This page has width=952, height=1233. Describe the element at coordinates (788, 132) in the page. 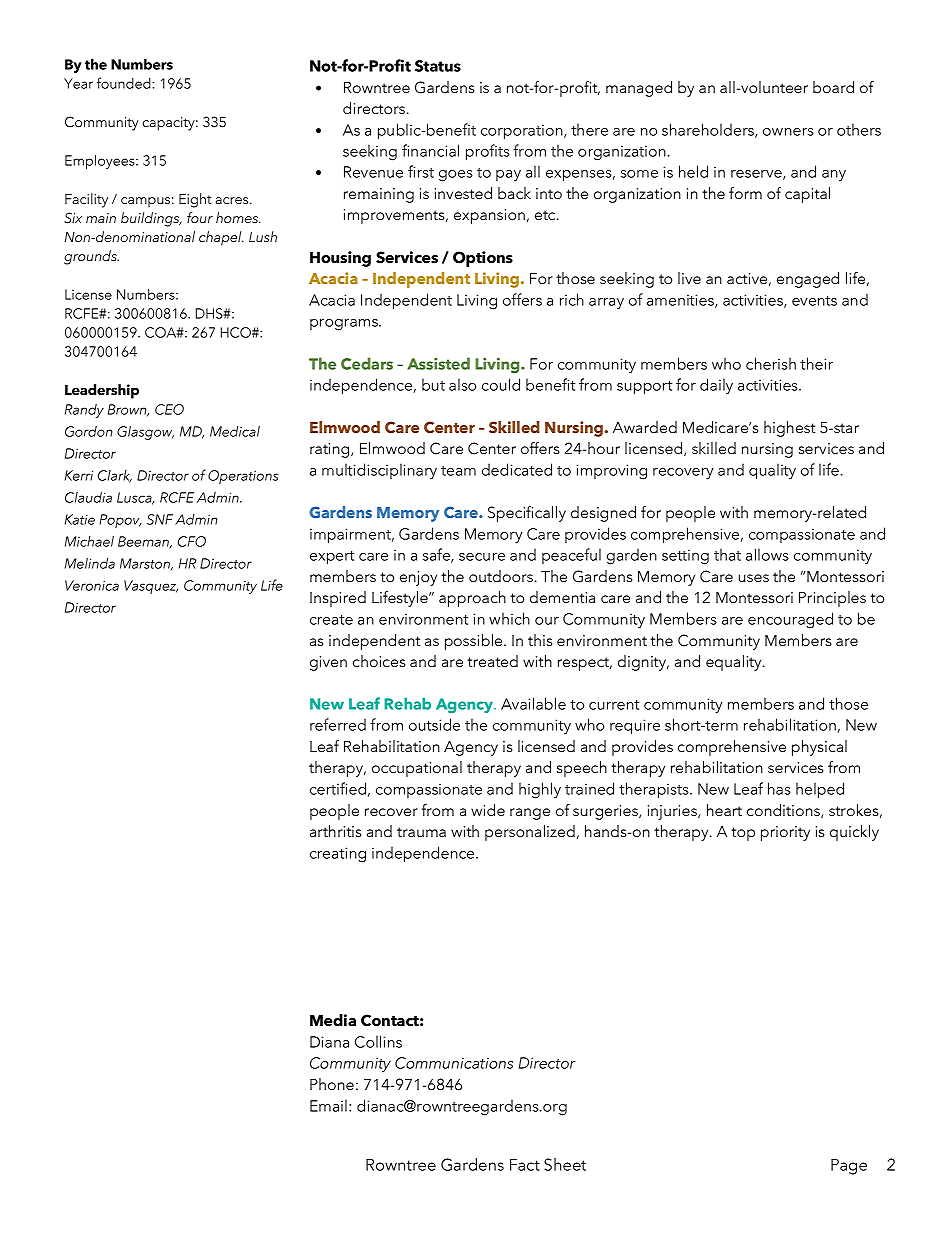

I see `owners` at that location.
